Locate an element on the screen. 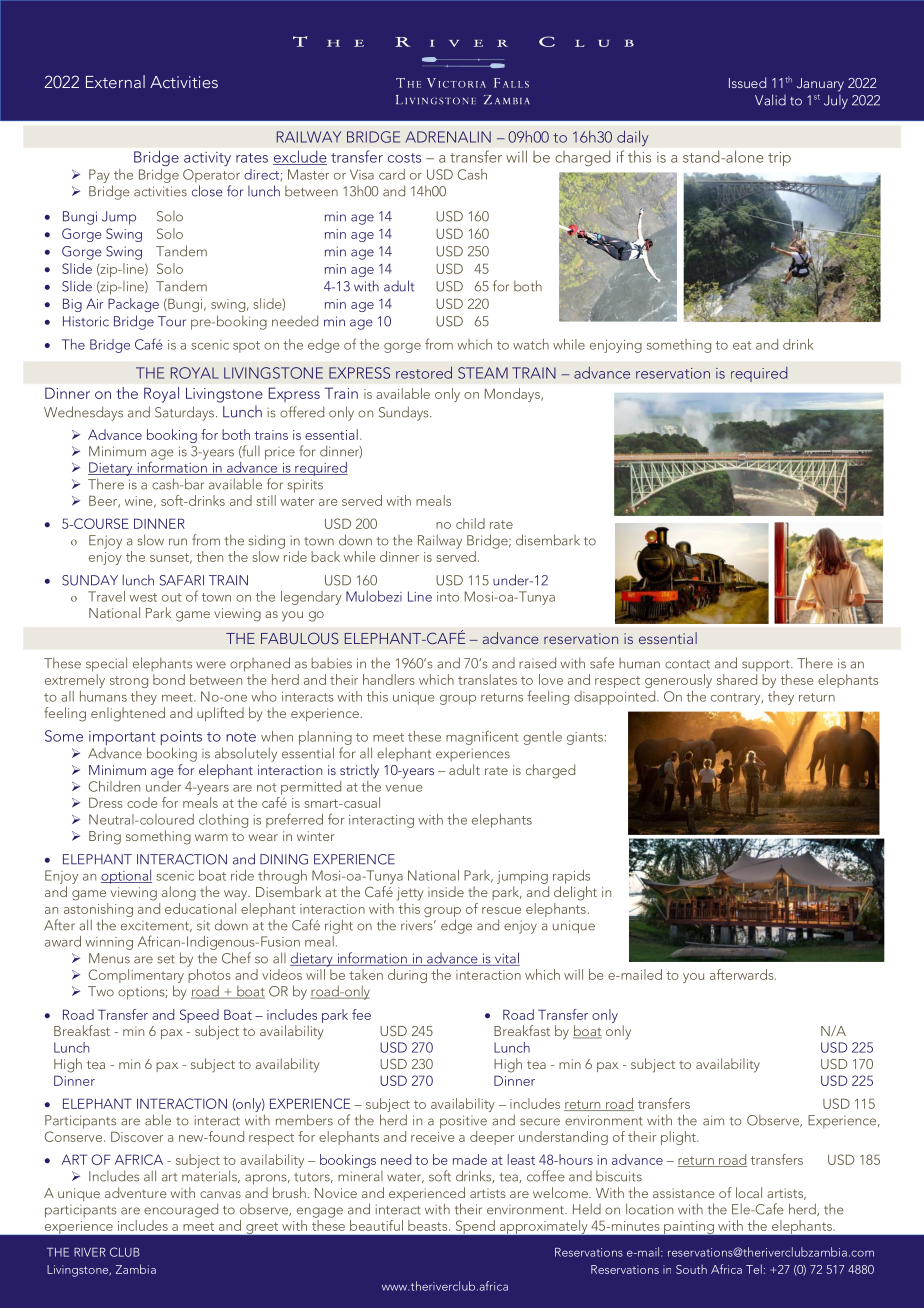 The width and height of the screenshot is (924, 1308). encouraged is located at coordinates (181, 1210).
